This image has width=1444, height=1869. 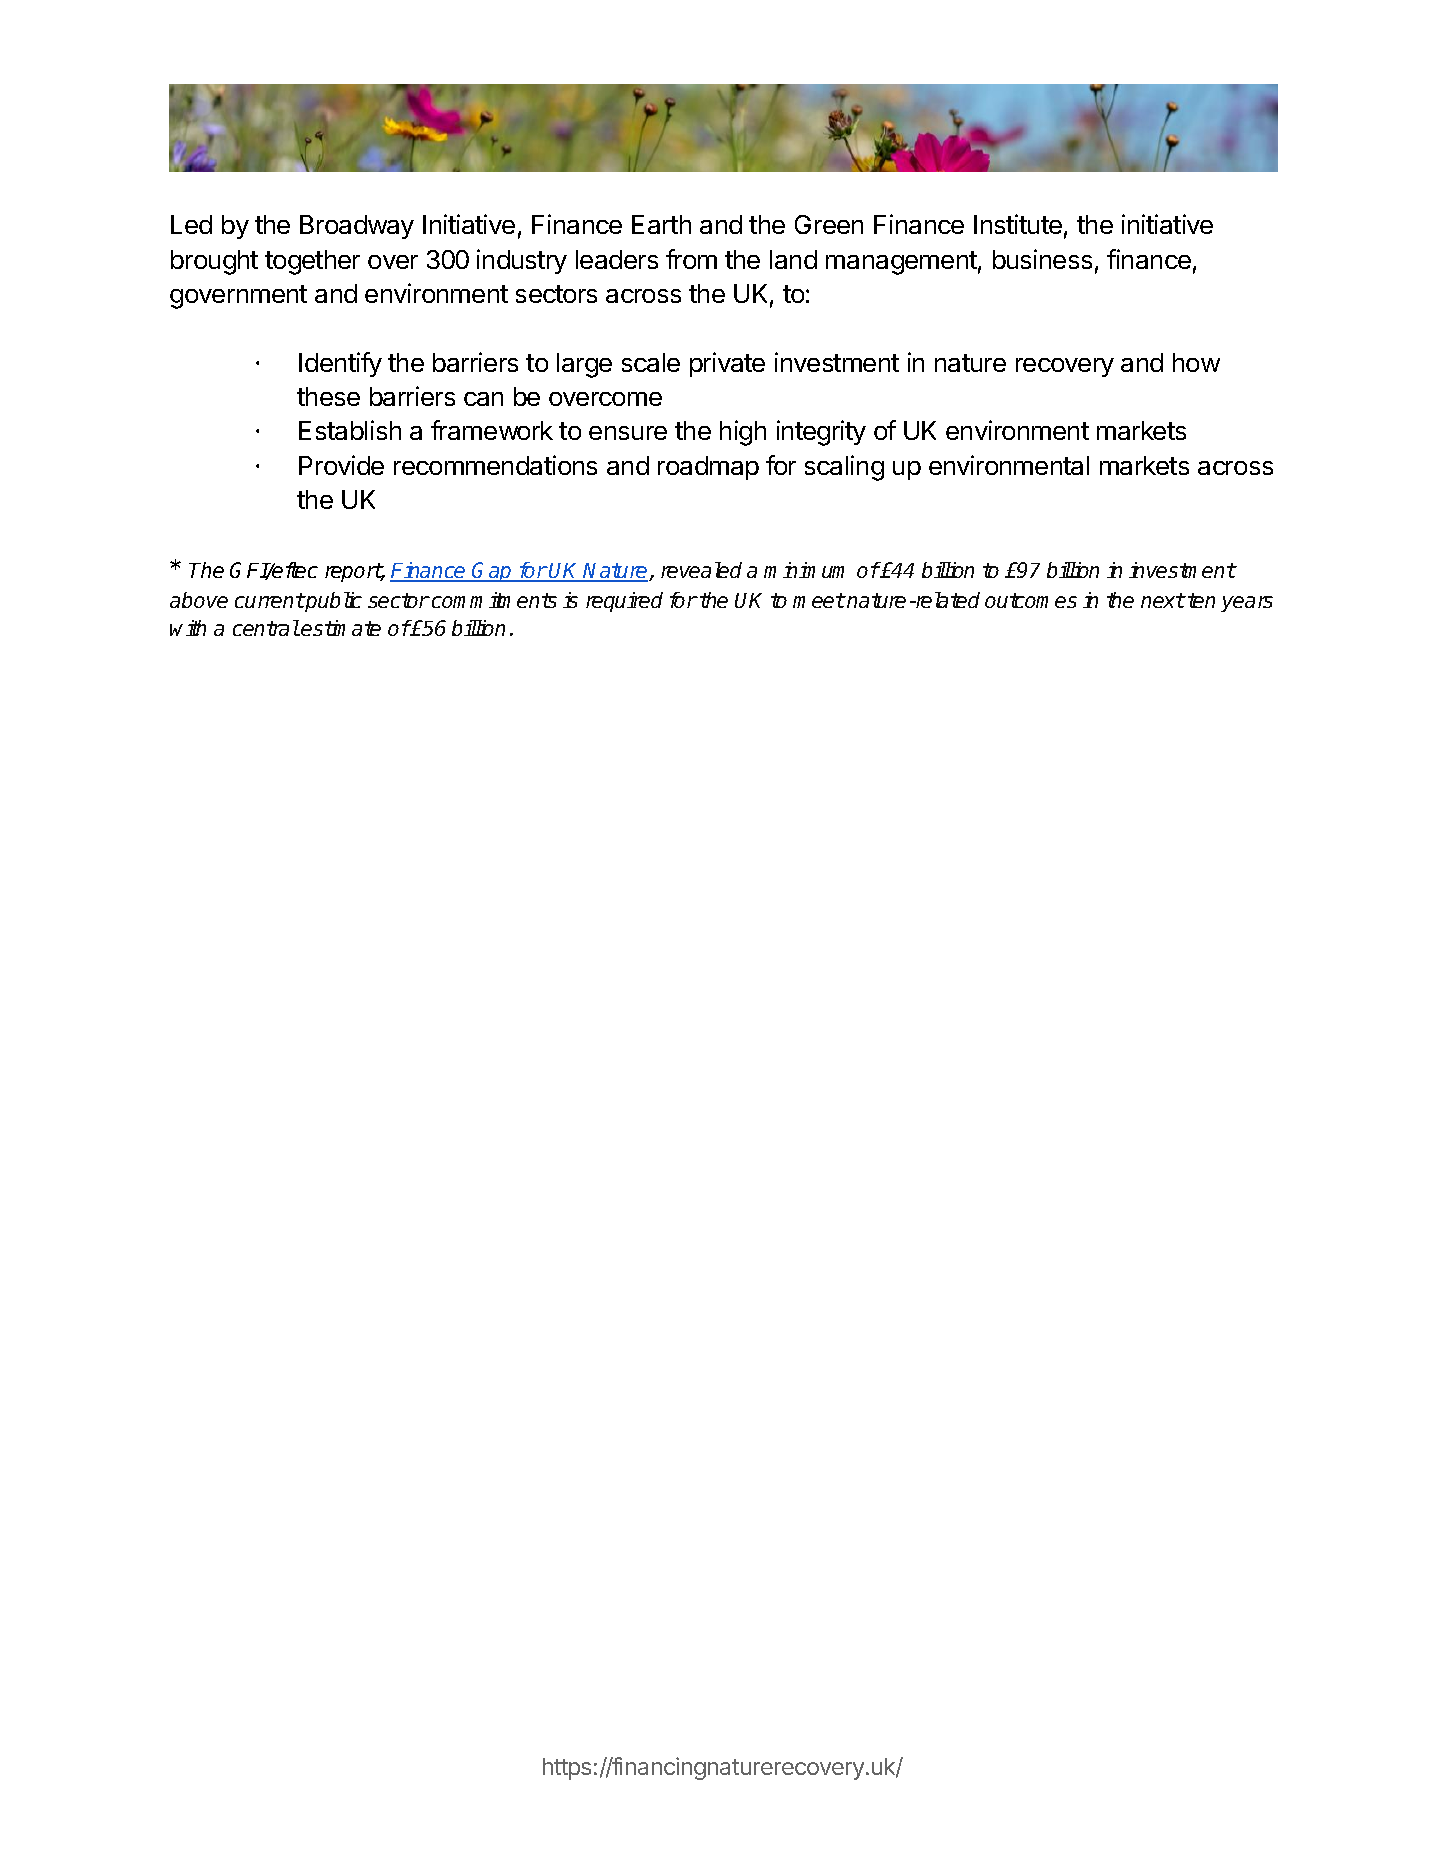 I want to click on roadmap, so click(x=708, y=468).
